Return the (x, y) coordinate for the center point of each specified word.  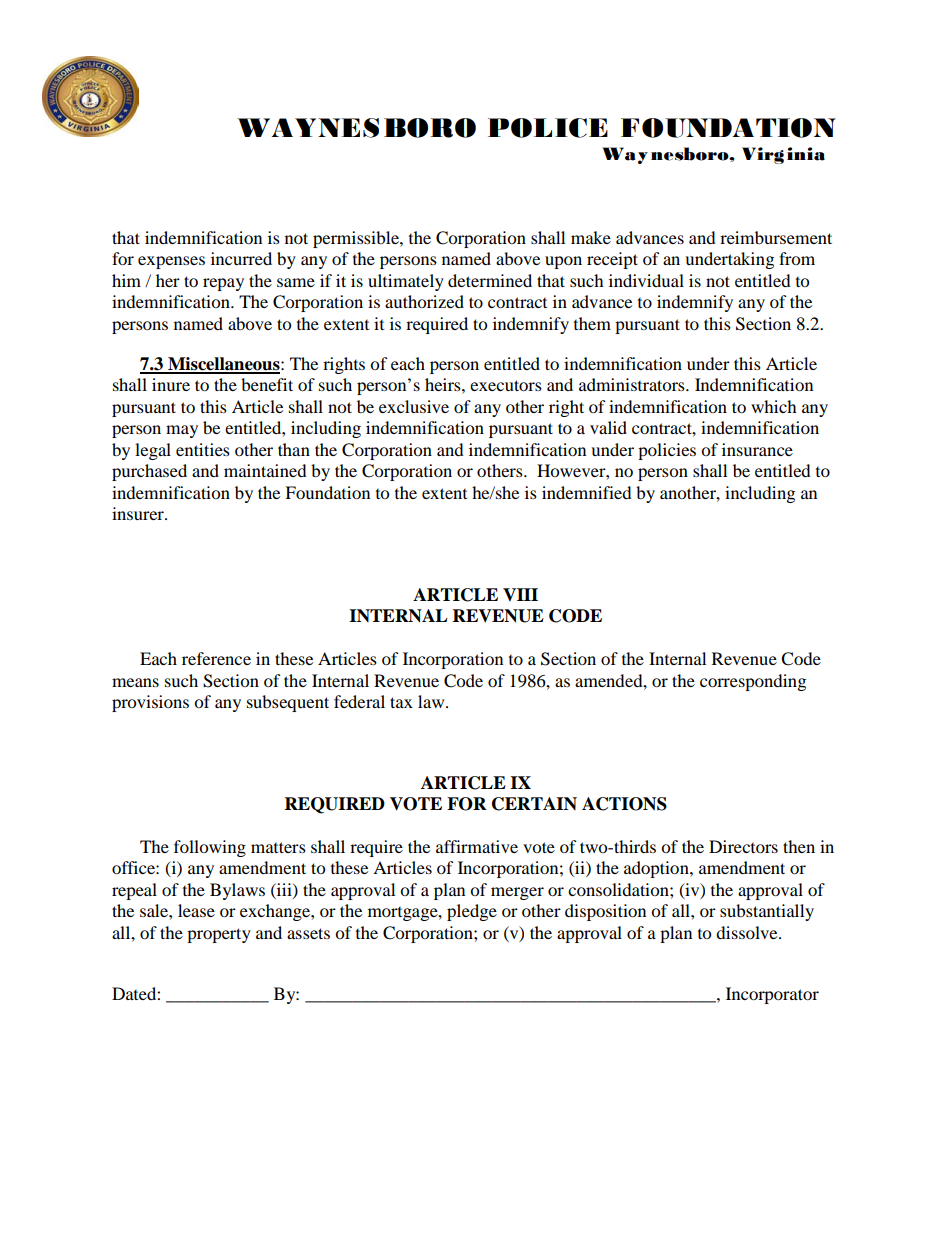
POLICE (548, 128)
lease (196, 910)
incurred (241, 258)
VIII (520, 594)
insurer (139, 513)
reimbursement (776, 237)
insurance (757, 449)
